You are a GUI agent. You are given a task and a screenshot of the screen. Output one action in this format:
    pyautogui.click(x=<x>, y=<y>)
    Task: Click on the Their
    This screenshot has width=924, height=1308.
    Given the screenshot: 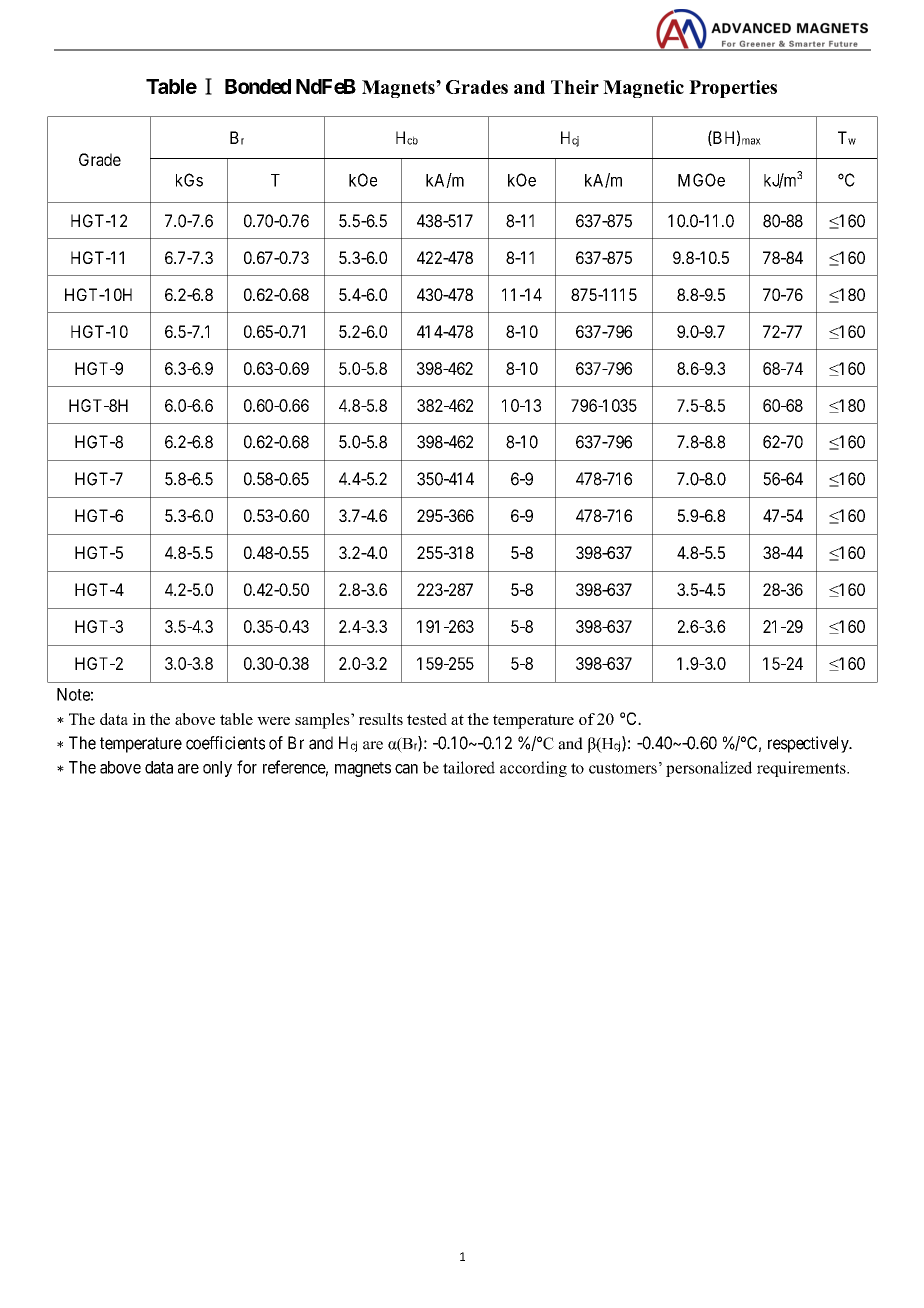 What is the action you would take?
    pyautogui.click(x=575, y=87)
